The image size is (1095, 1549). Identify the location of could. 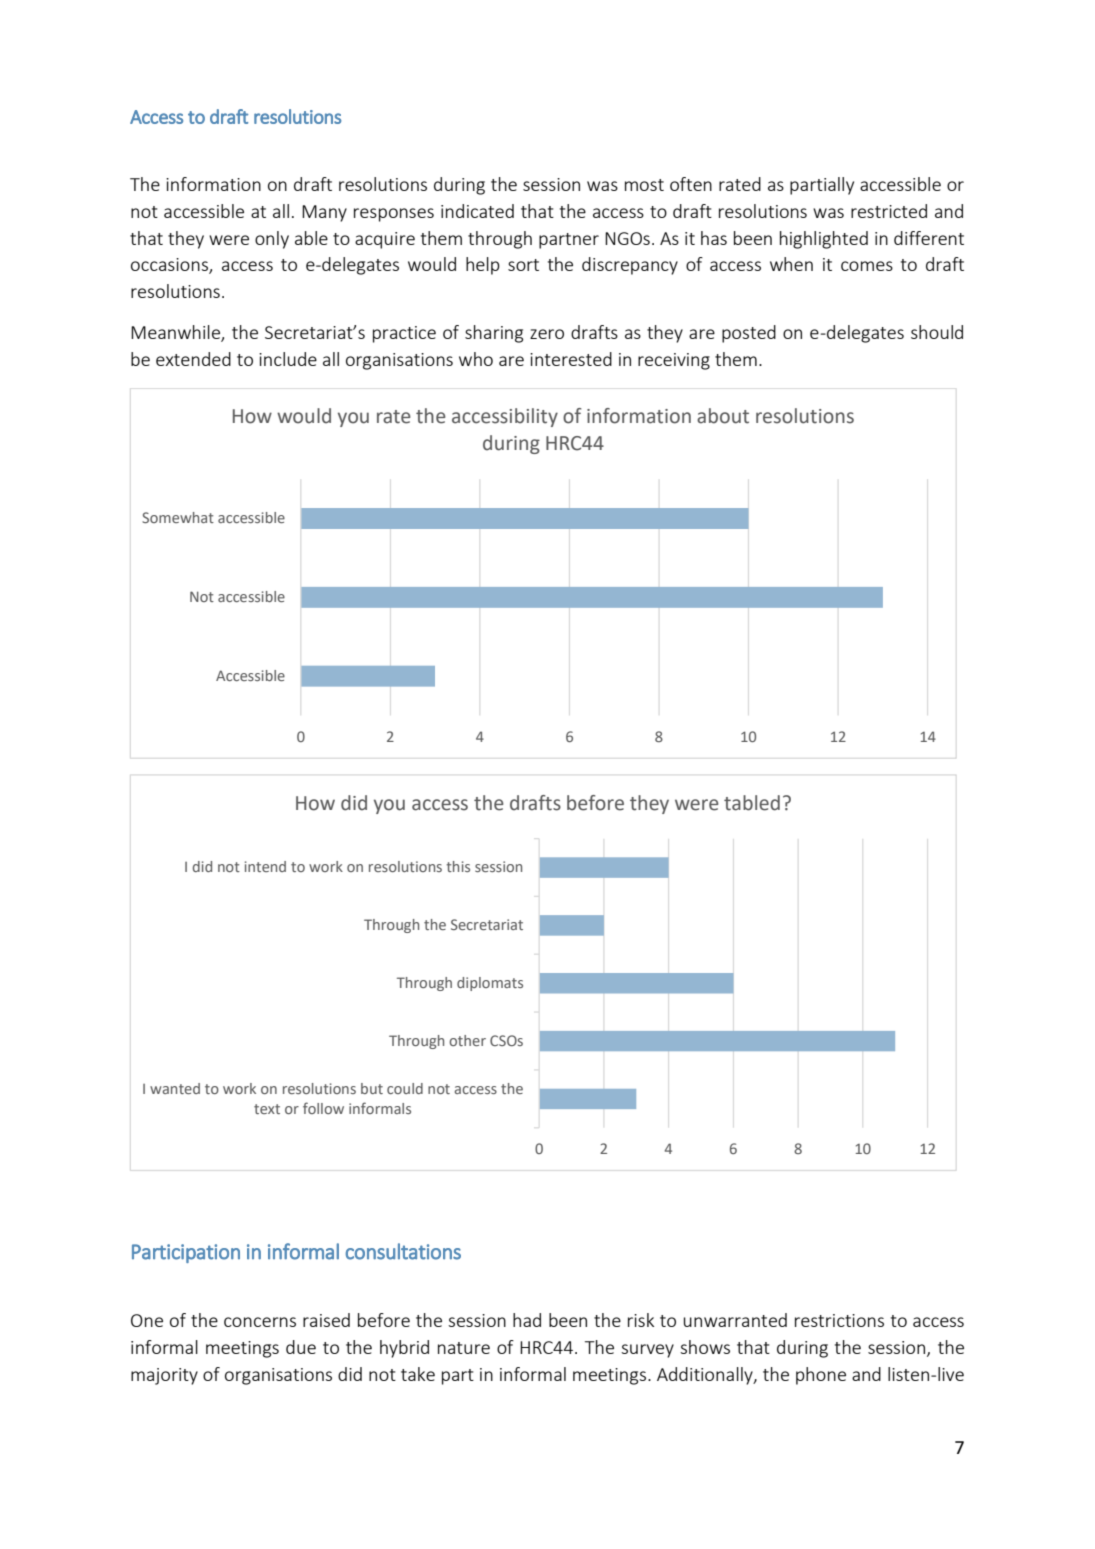
(405, 1088).
